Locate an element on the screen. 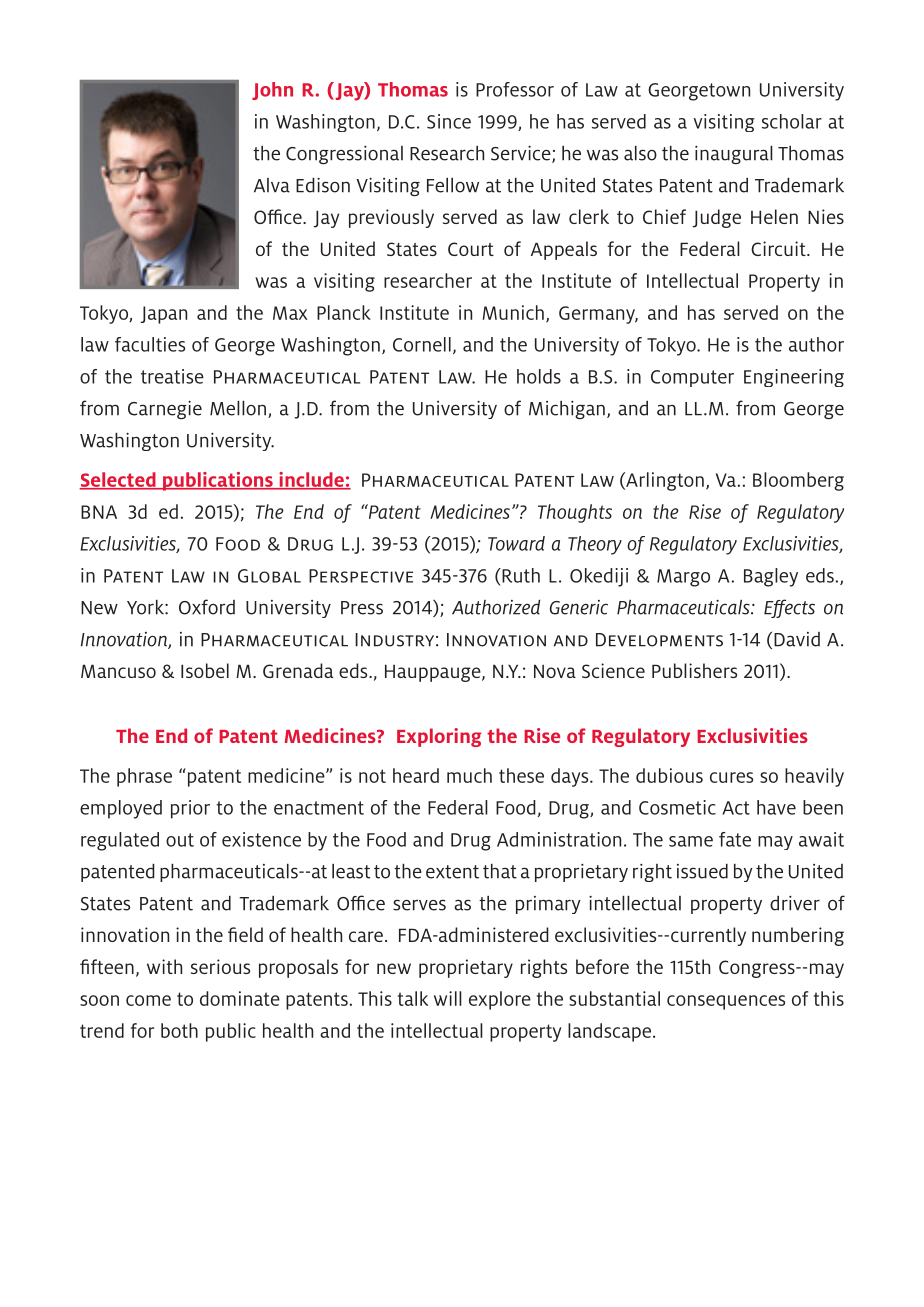 This screenshot has height=1307, width=924. Computer is located at coordinates (692, 378).
